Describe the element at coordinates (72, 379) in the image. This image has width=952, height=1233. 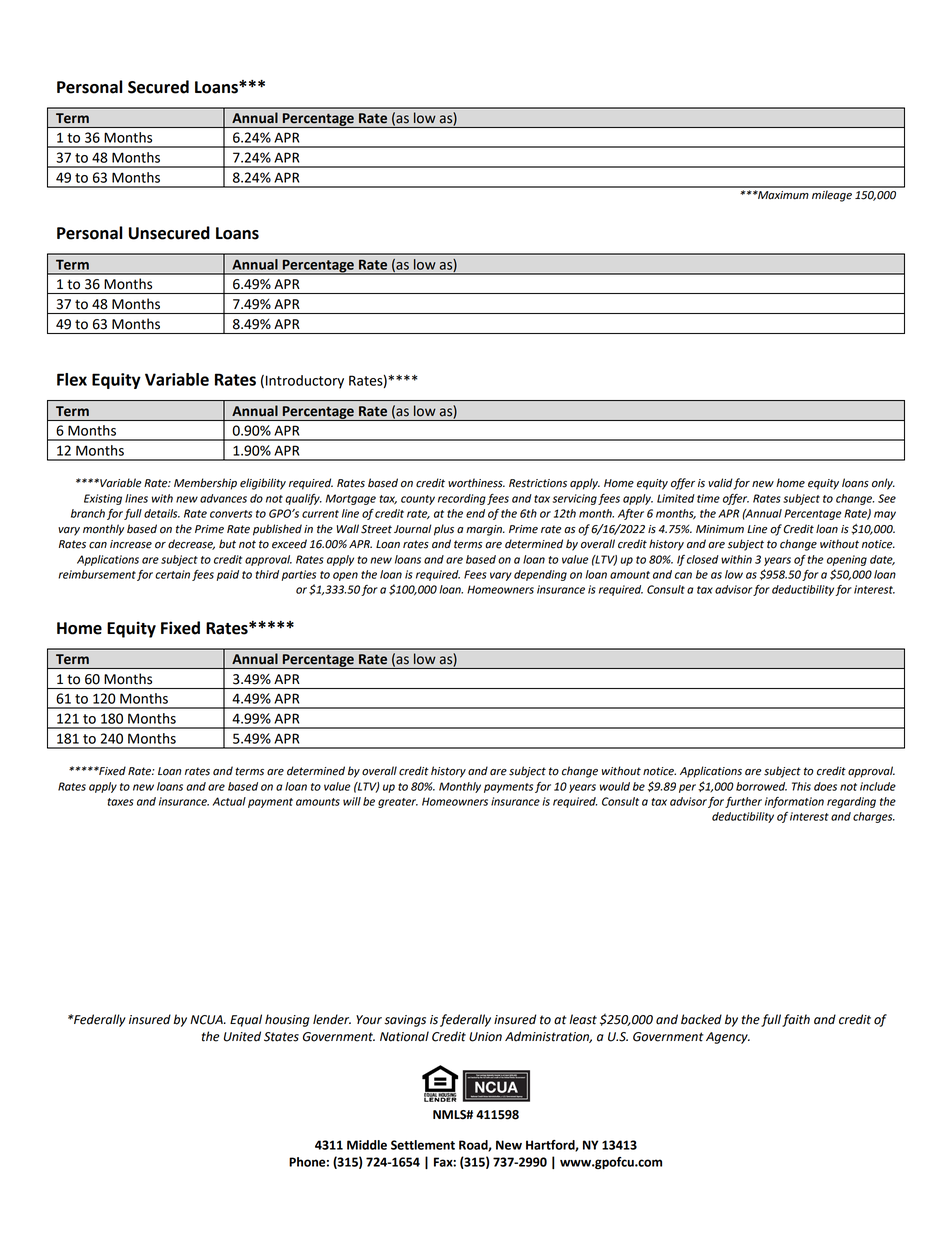
I see `Flex` at that location.
